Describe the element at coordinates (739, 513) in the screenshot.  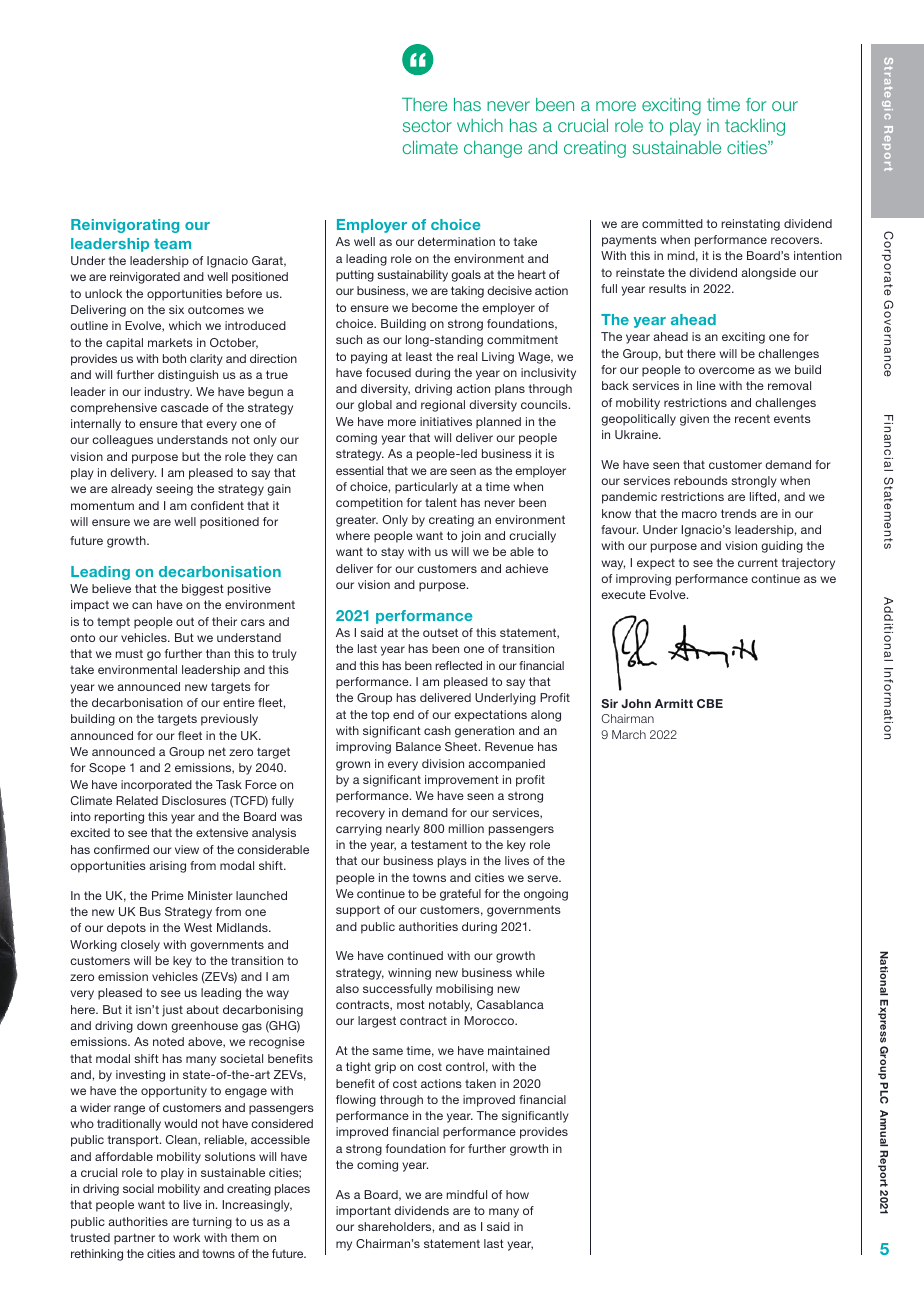
I see `trends` at that location.
